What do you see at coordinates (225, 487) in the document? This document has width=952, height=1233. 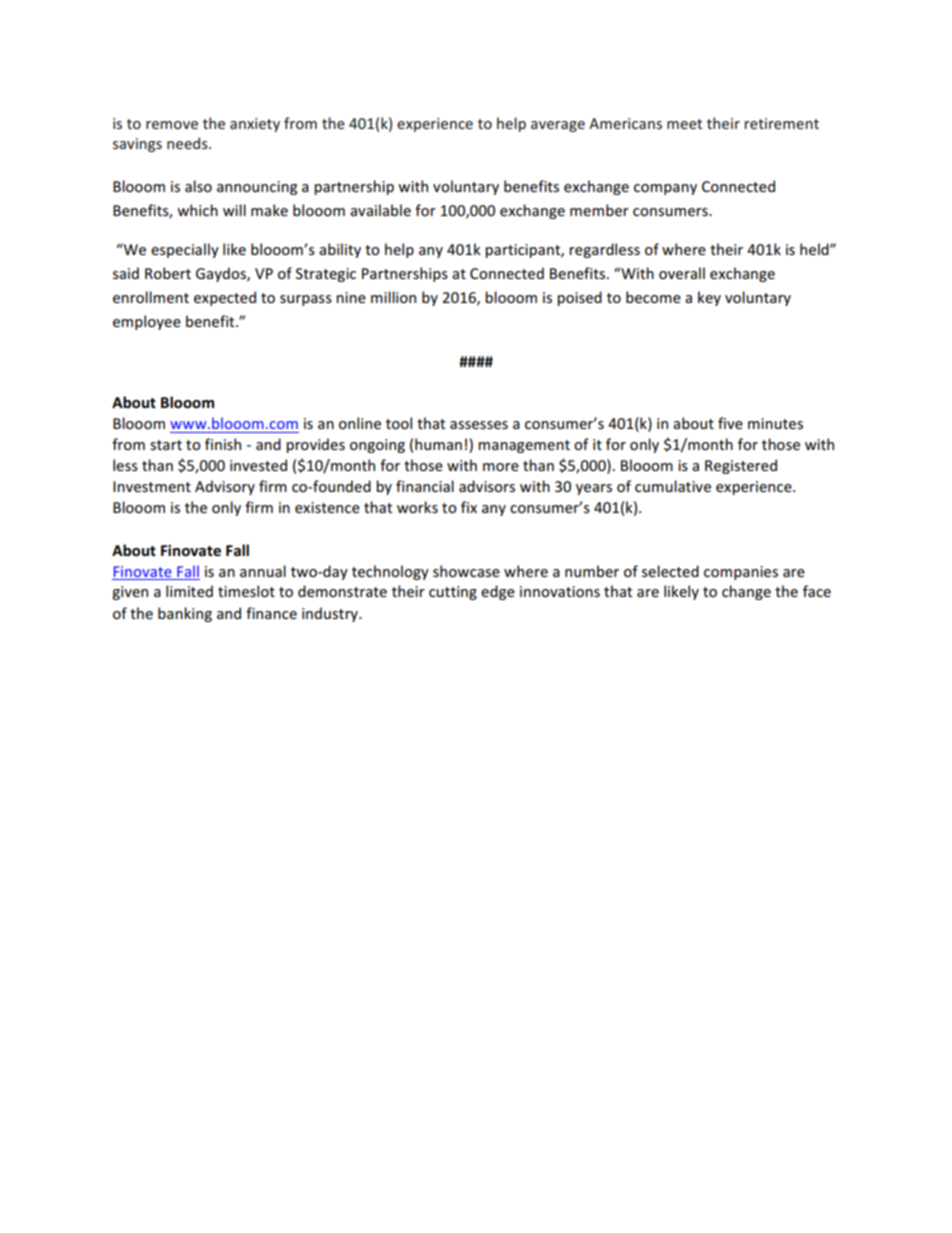 I see `Advisory` at bounding box center [225, 487].
